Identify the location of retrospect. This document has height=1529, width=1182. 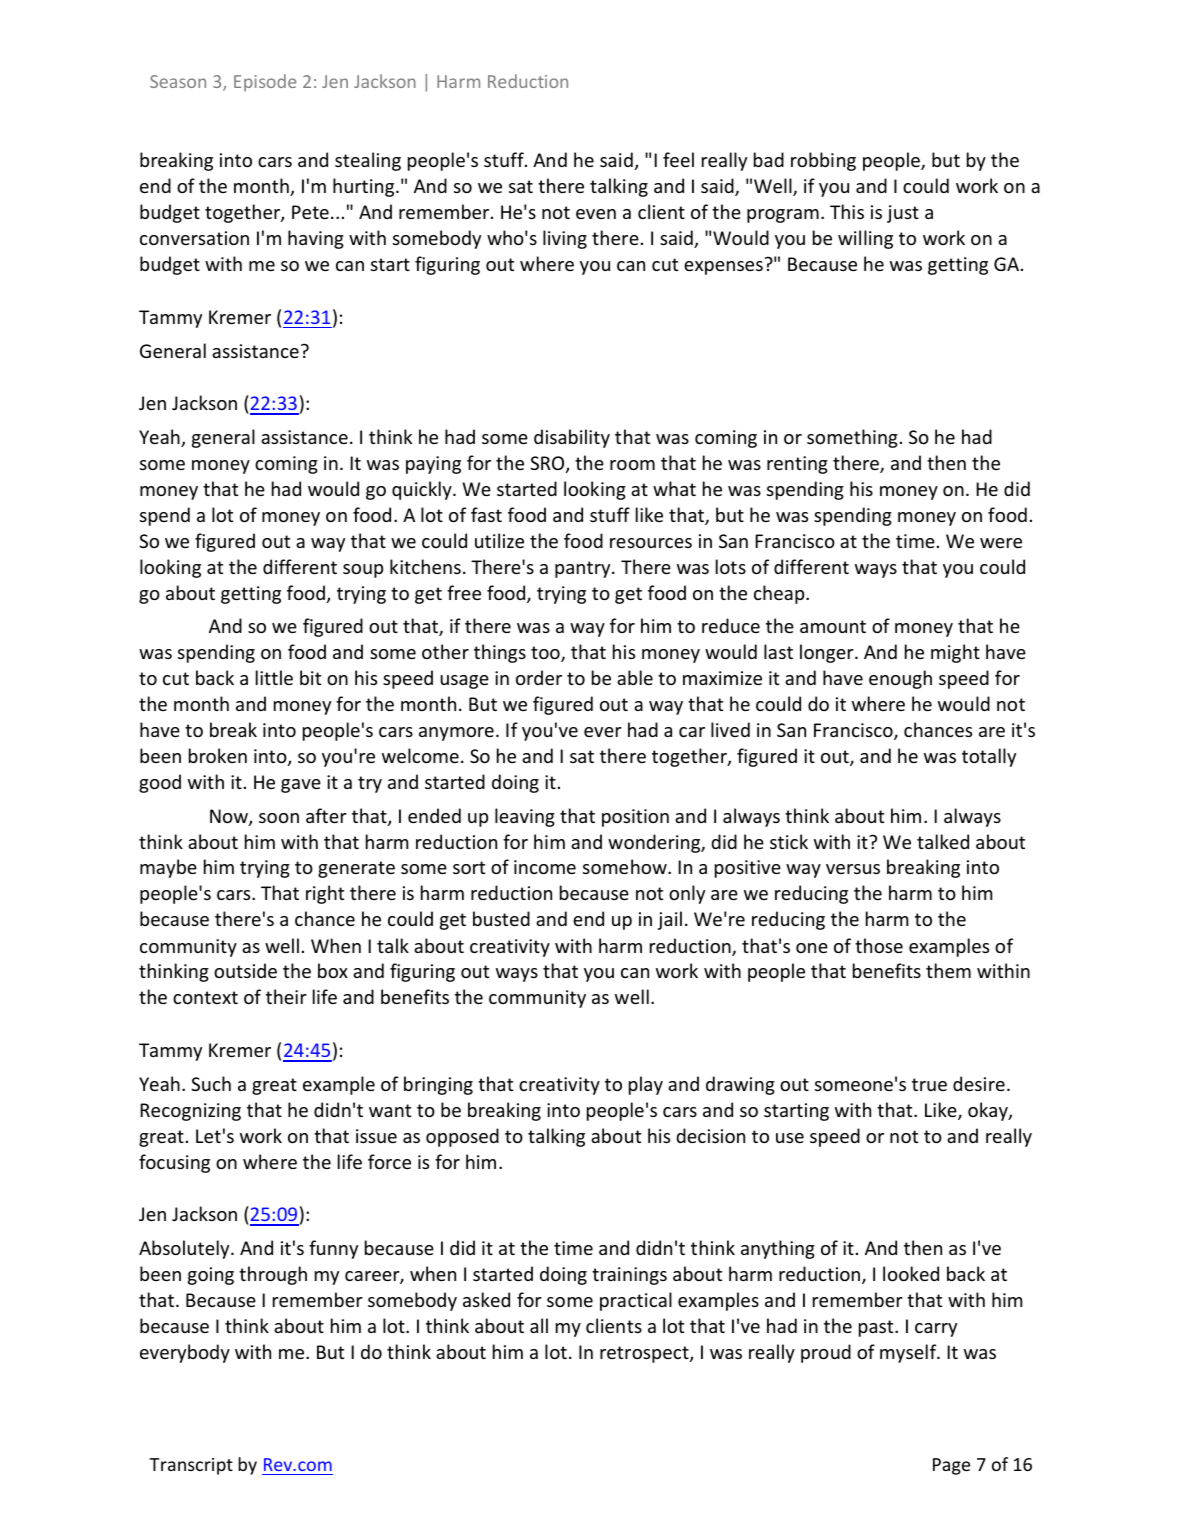
(645, 1354).
